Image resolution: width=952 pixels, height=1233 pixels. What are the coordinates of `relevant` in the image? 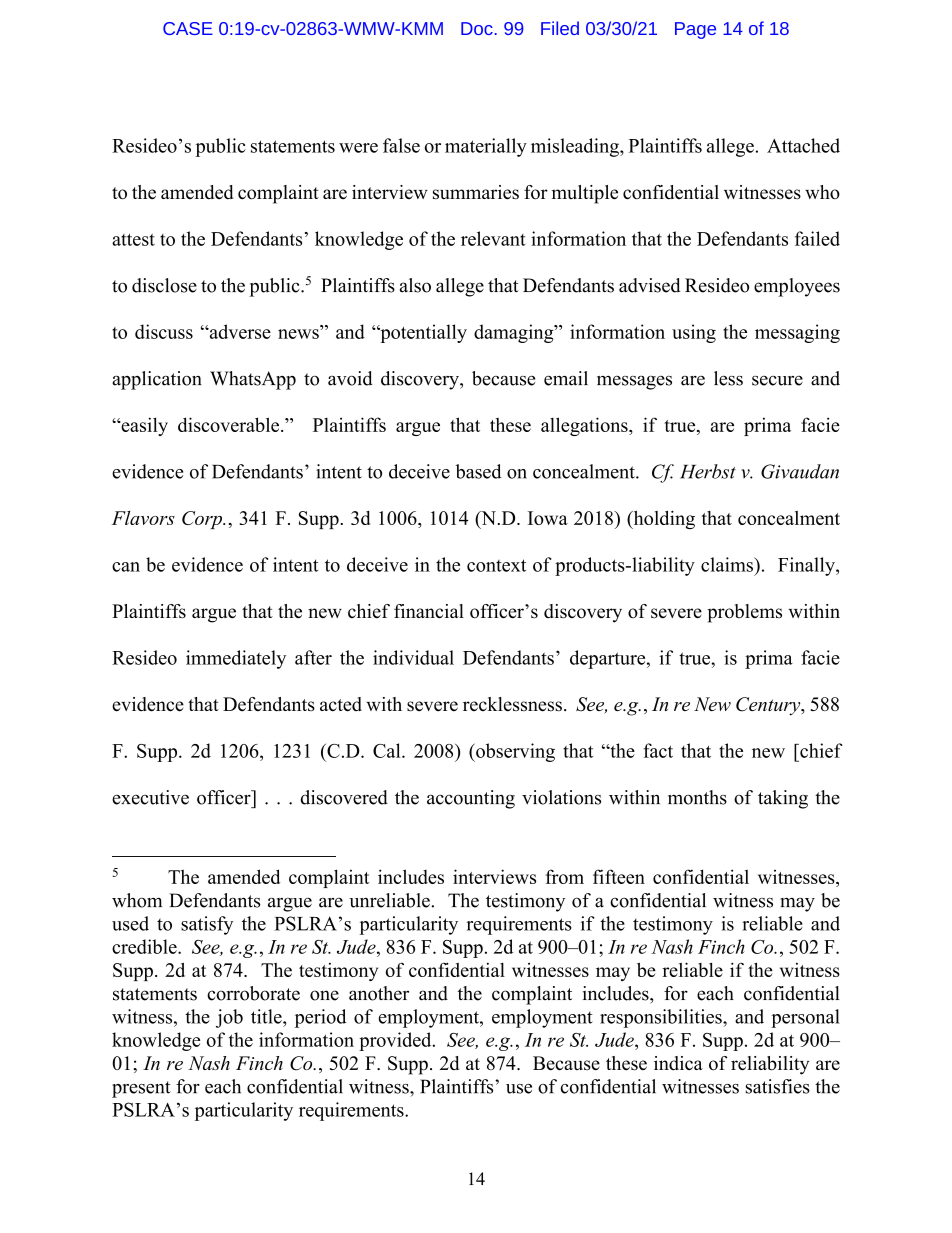 It's located at (493, 238).
